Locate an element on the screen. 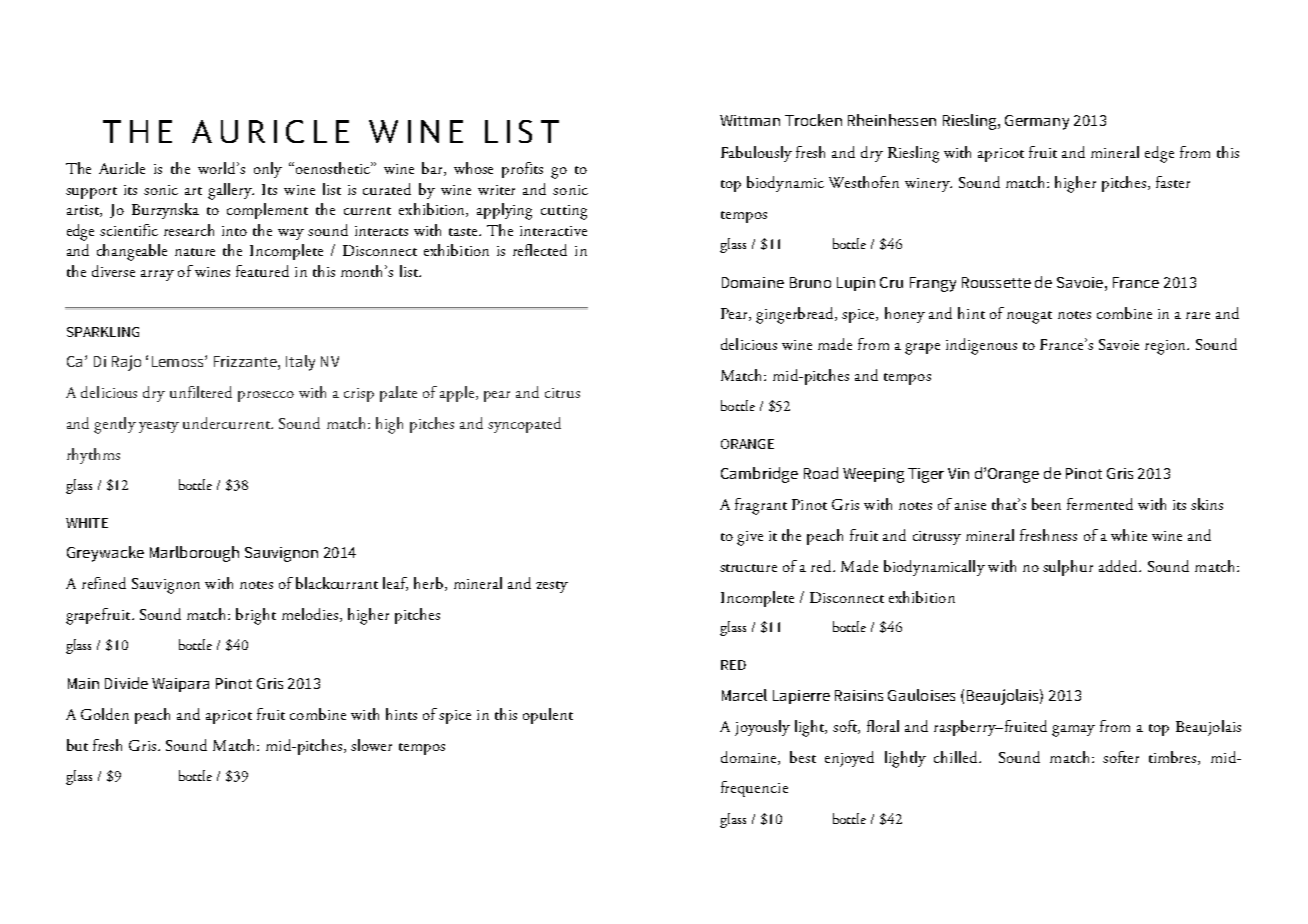 The width and height of the screenshot is (1308, 924). Fabulously is located at coordinates (756, 154).
